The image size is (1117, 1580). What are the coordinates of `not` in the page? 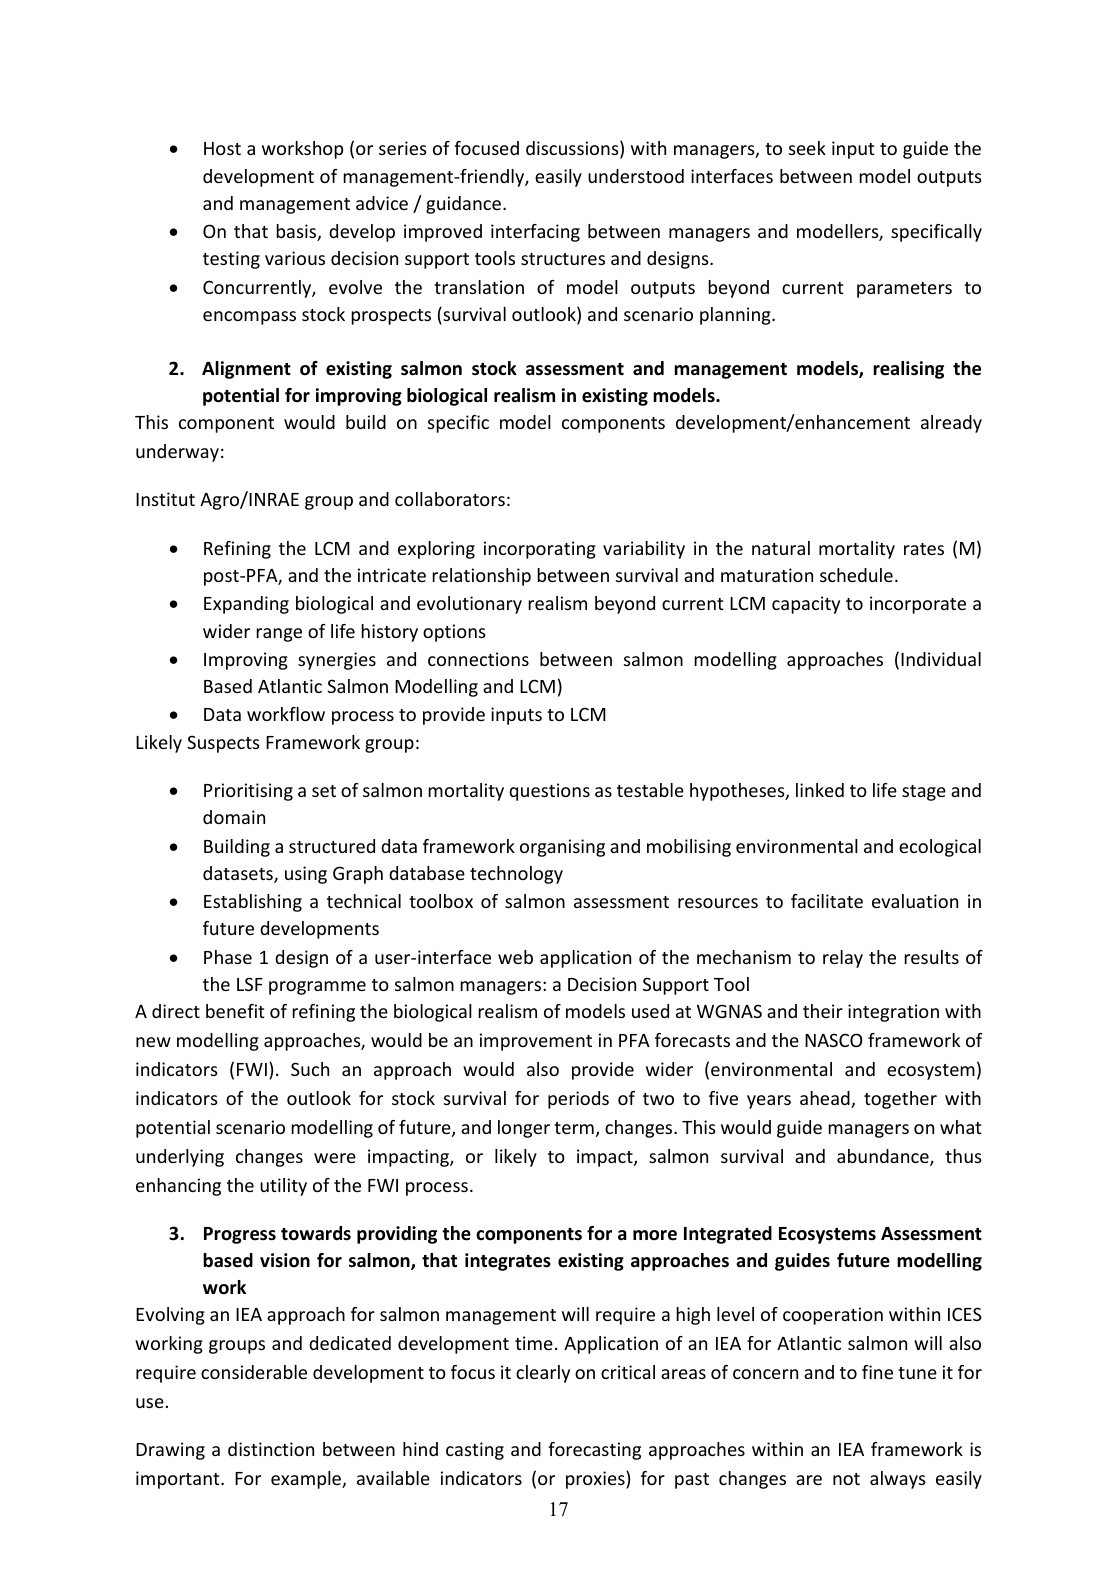 It's located at (846, 1479).
